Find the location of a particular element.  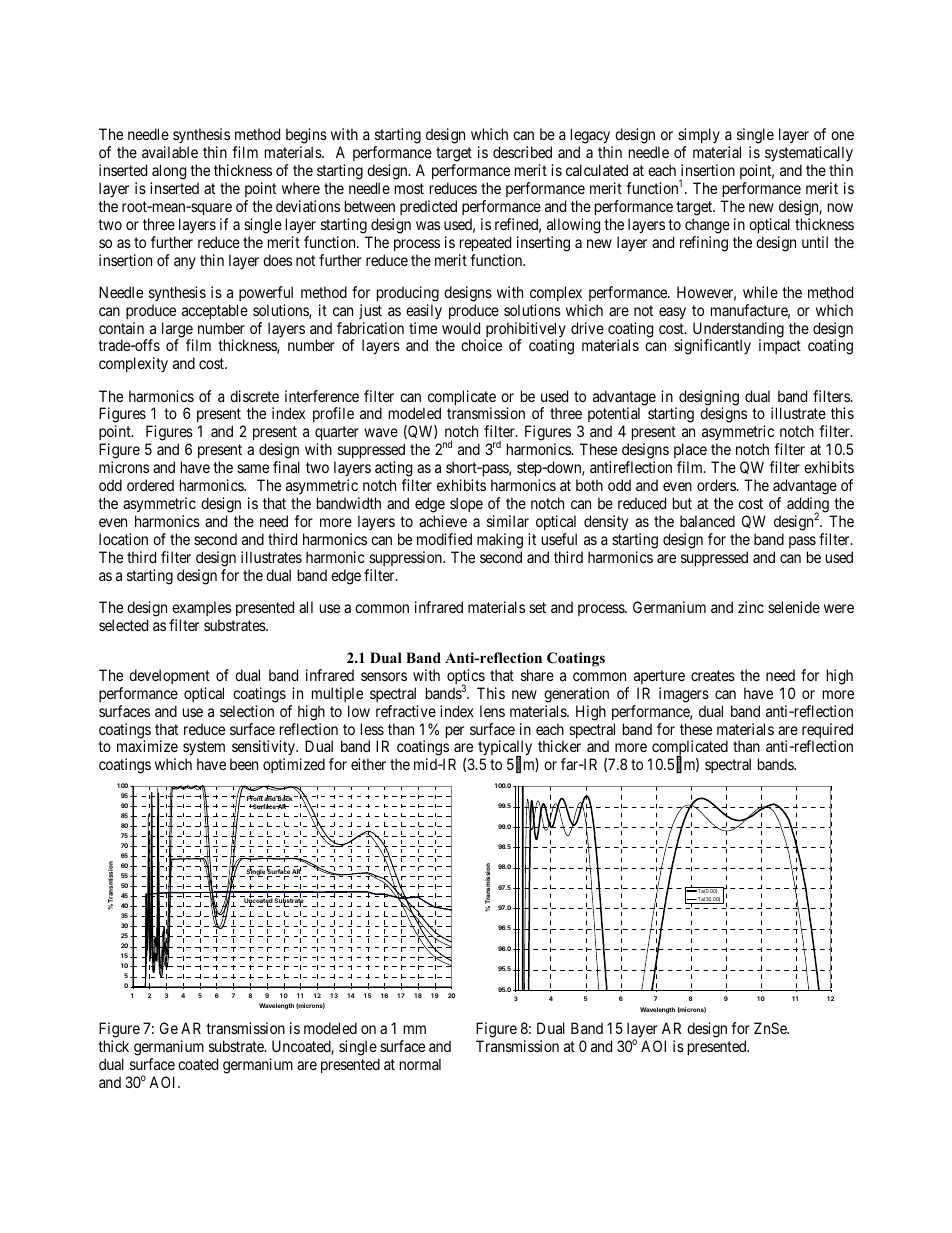

sensitivity is located at coordinates (263, 749).
